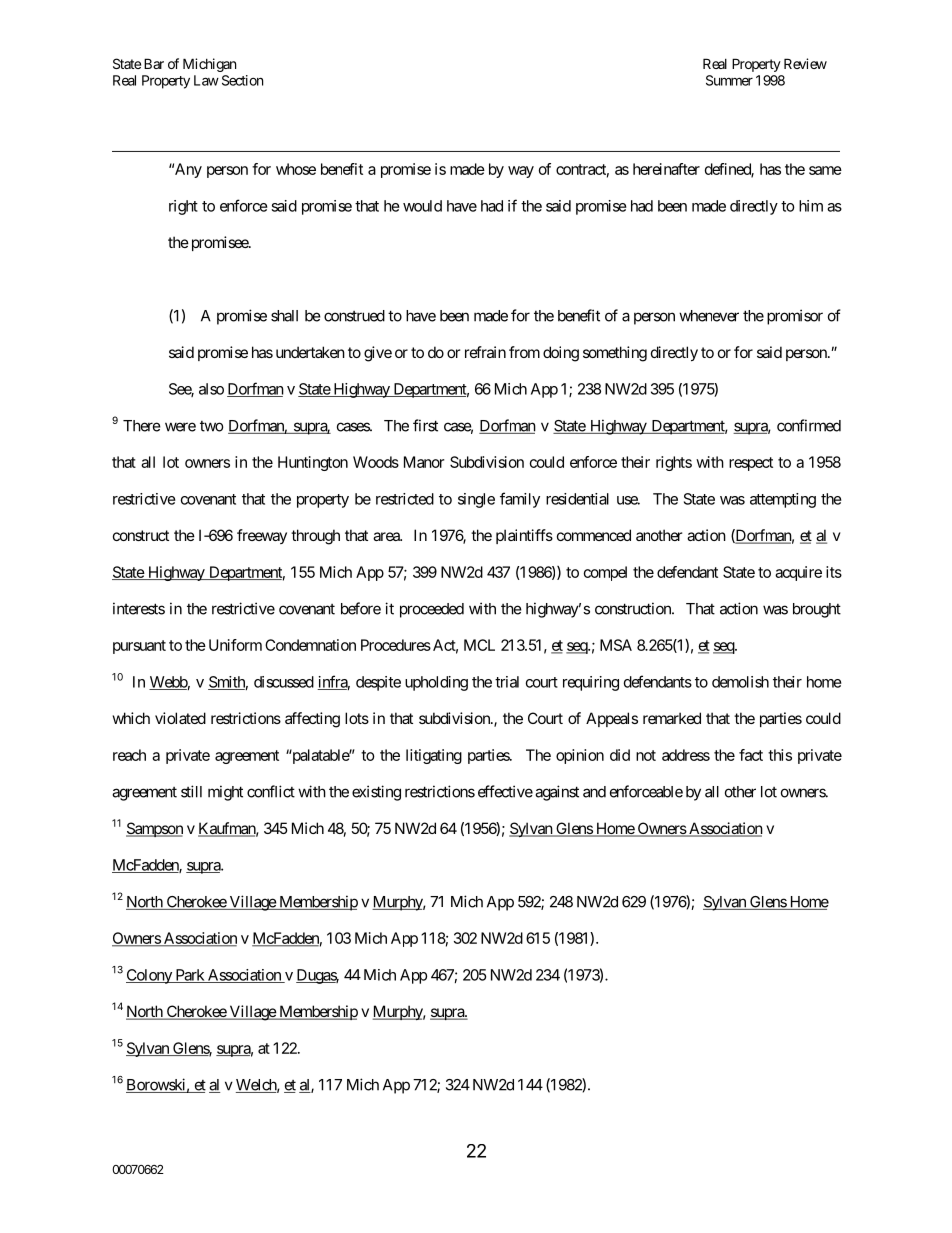 This screenshot has width=952, height=1233. What do you see at coordinates (211, 389) in the screenshot?
I see `also` at bounding box center [211, 389].
